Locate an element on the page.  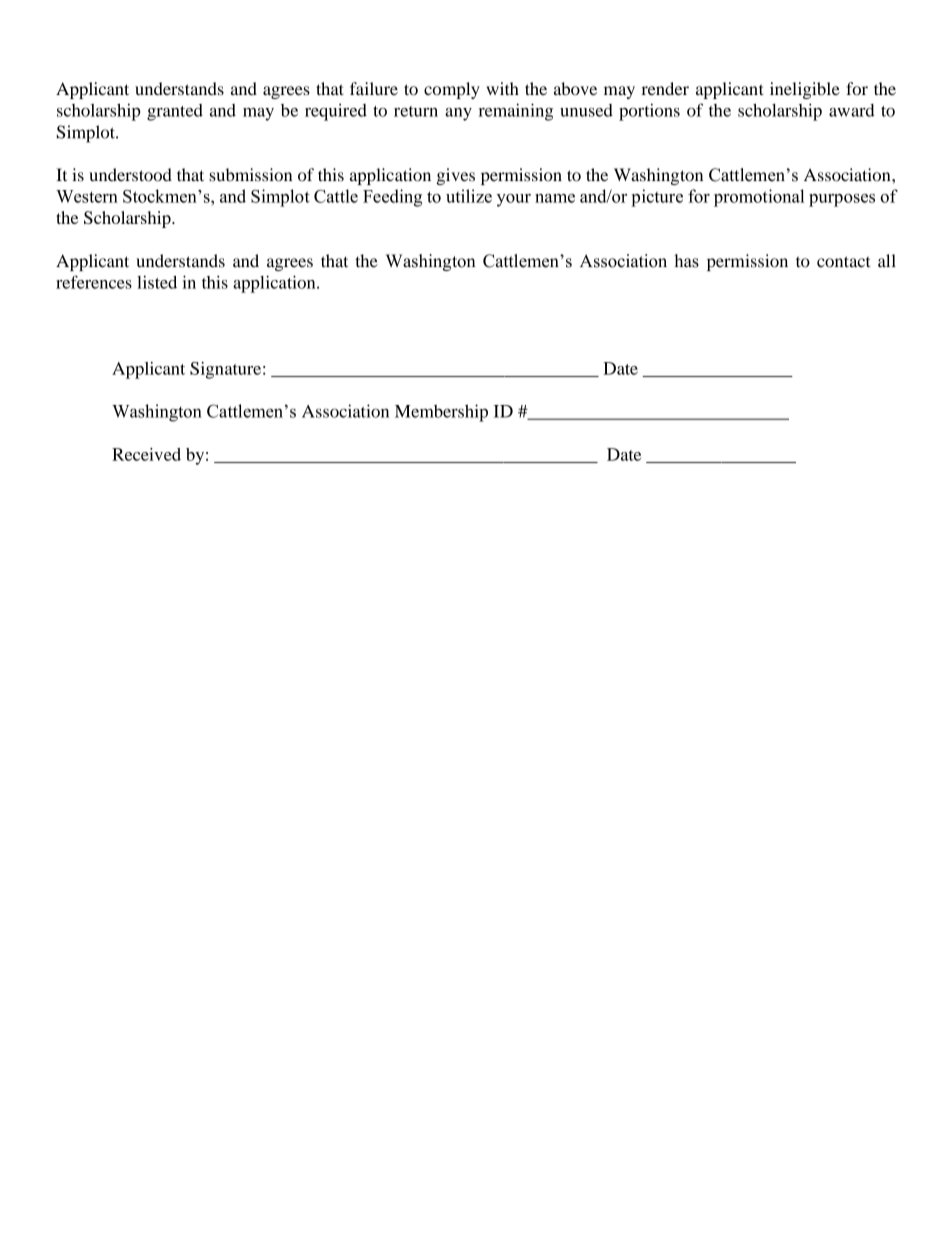
Received is located at coordinates (146, 454).
